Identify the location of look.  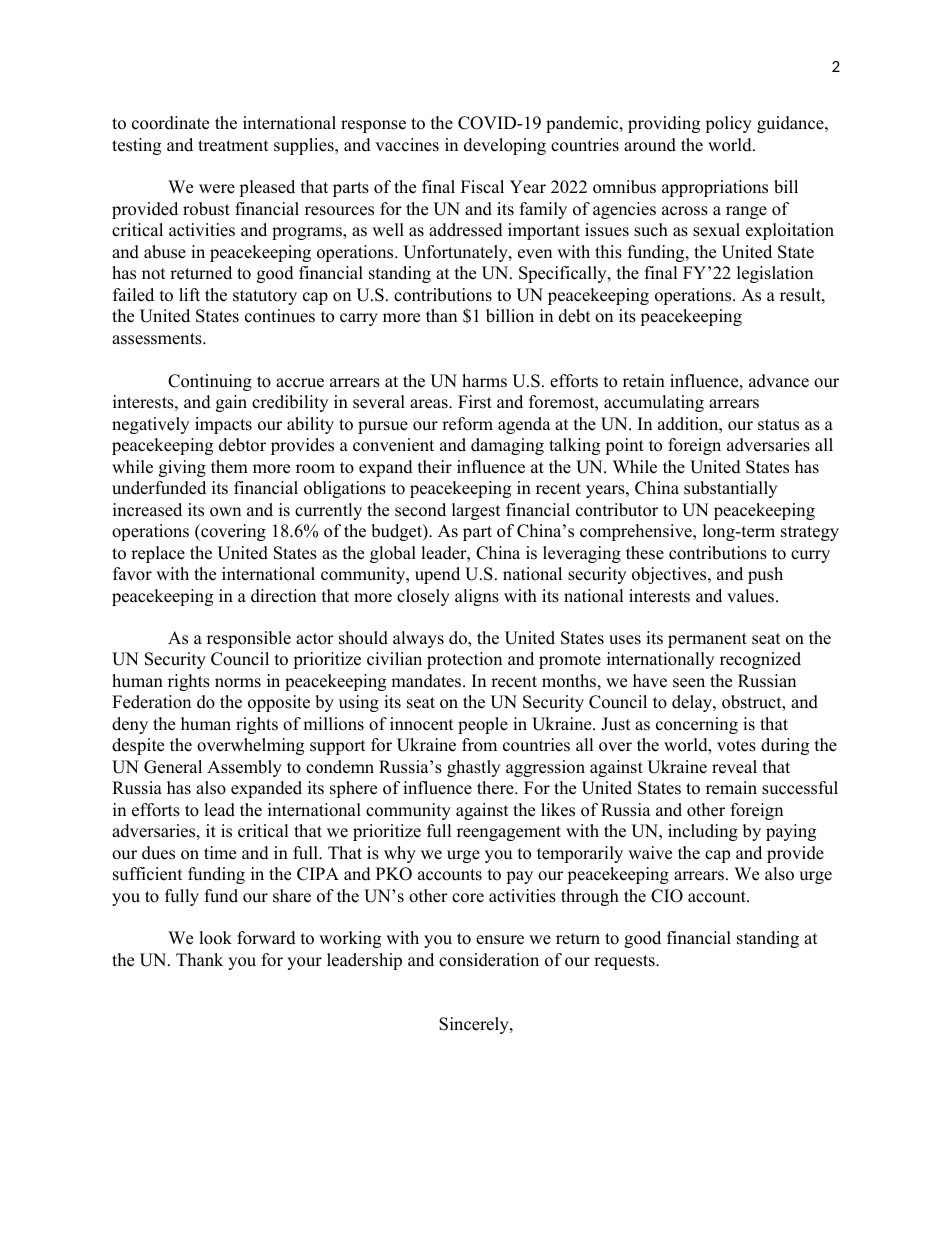
(215, 938).
